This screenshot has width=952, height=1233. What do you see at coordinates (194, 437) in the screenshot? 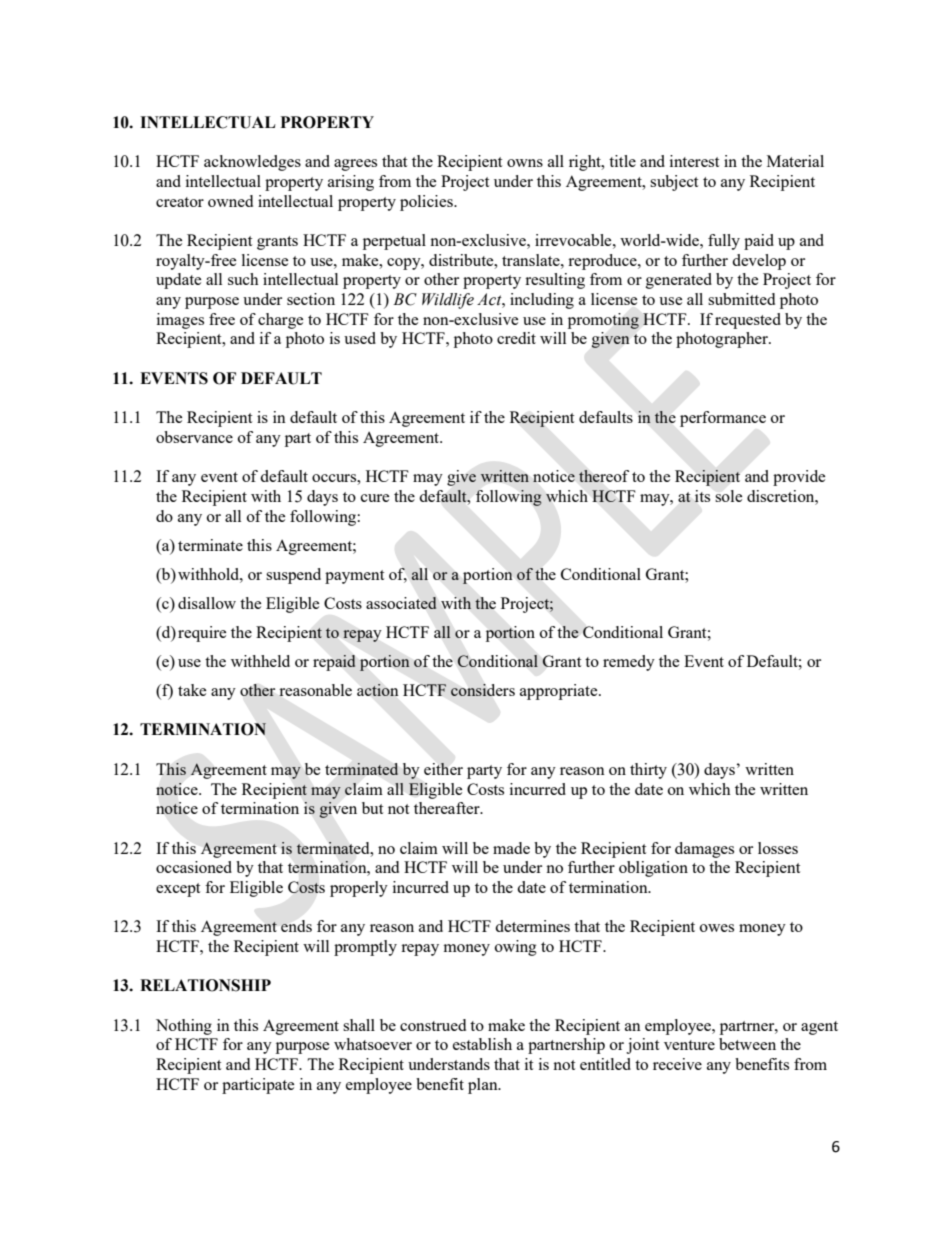
I see `observance` at bounding box center [194, 437].
